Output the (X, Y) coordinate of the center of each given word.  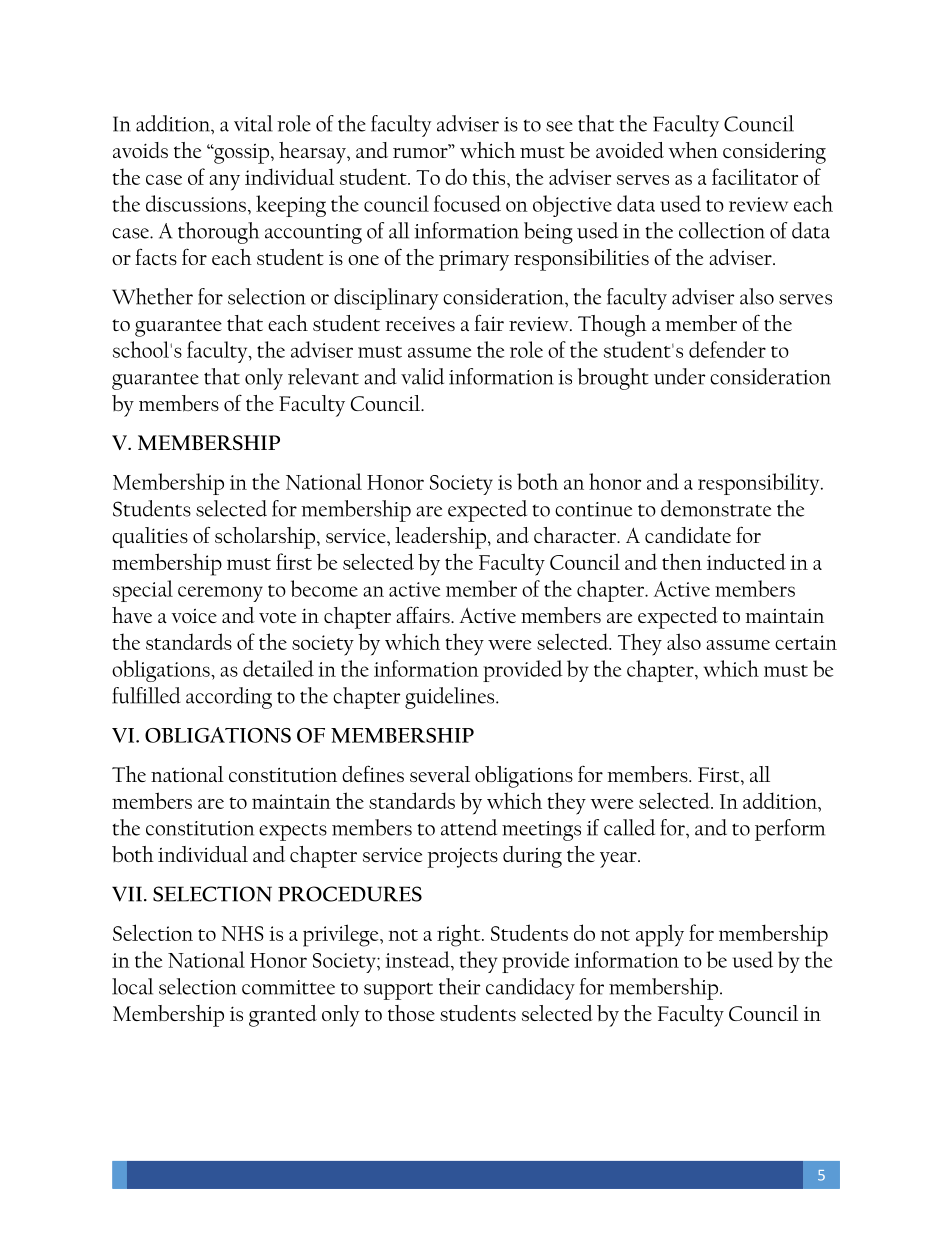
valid (422, 376)
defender (727, 349)
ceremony (220, 594)
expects (293, 832)
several (440, 774)
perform (790, 830)
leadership (442, 538)
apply (660, 935)
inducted (746, 561)
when (693, 150)
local (132, 986)
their (459, 986)
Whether (152, 296)
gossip (240, 154)
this (490, 176)
